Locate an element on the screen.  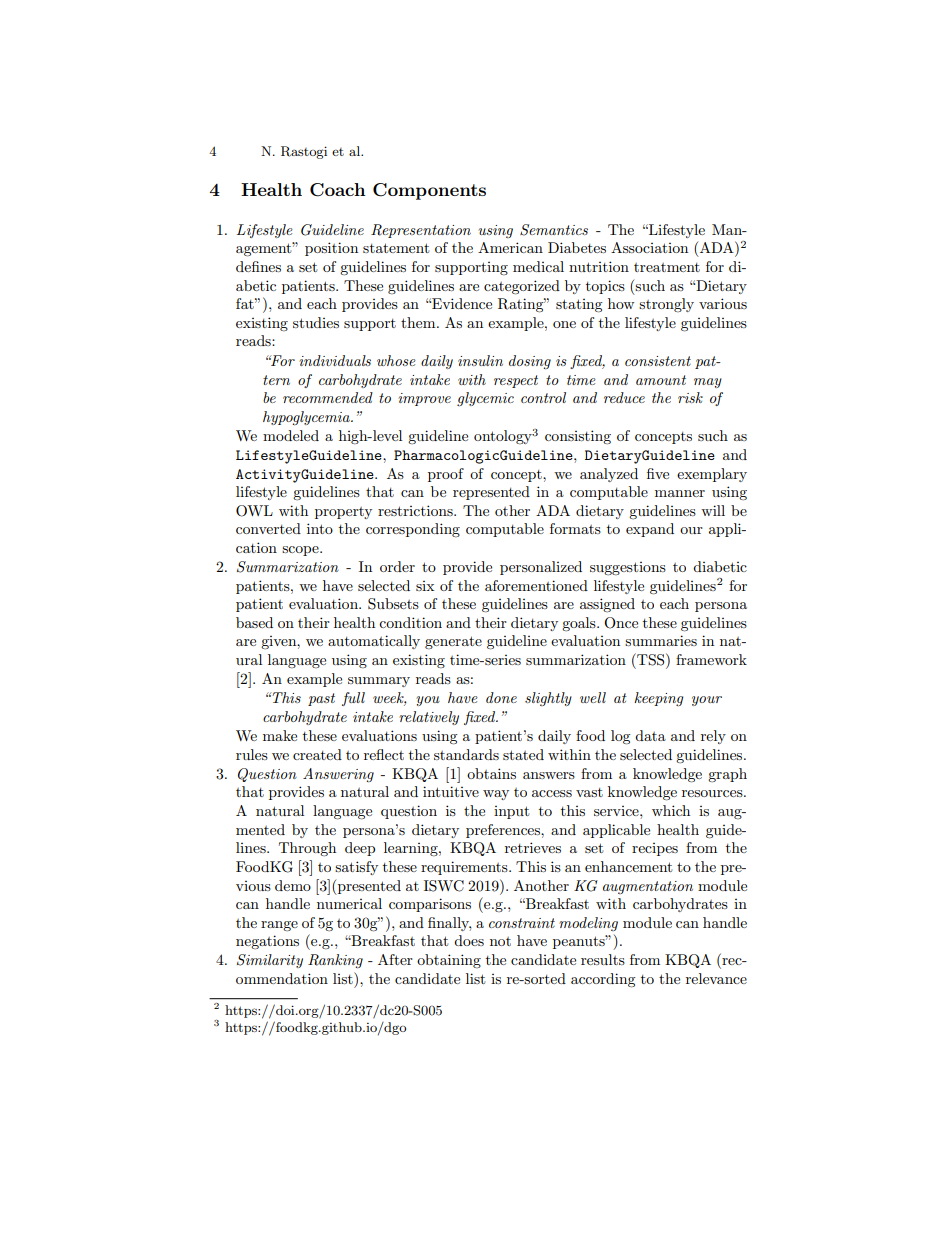
risk is located at coordinates (690, 397).
